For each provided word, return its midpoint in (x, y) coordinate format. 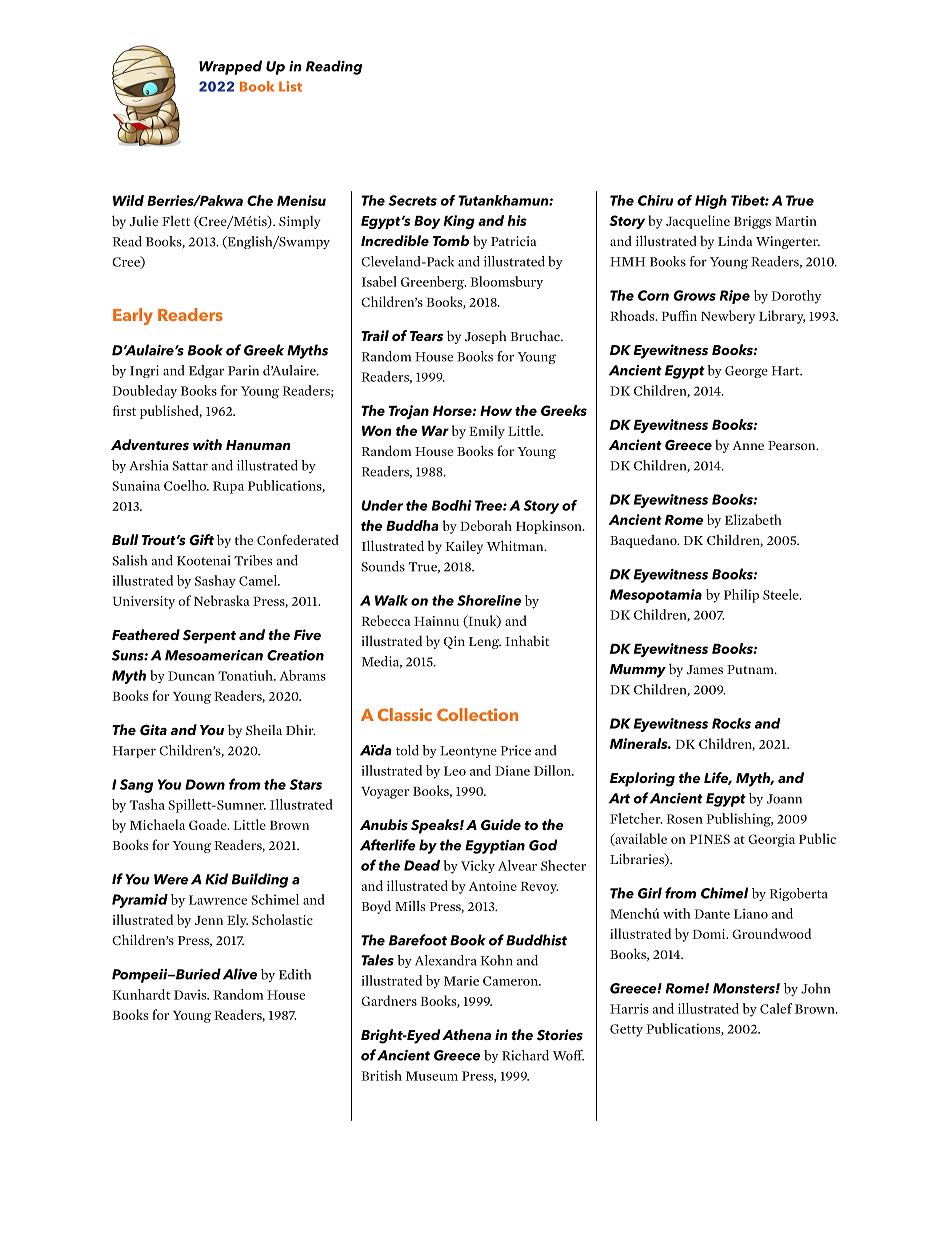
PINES (709, 839)
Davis (191, 994)
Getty (626, 1030)
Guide (501, 825)
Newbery (728, 317)
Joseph (486, 337)
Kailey (464, 547)
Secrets (412, 200)
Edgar (206, 371)
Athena (466, 1034)
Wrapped (230, 67)
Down (205, 784)
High (711, 202)
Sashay (215, 581)
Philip (741, 596)
